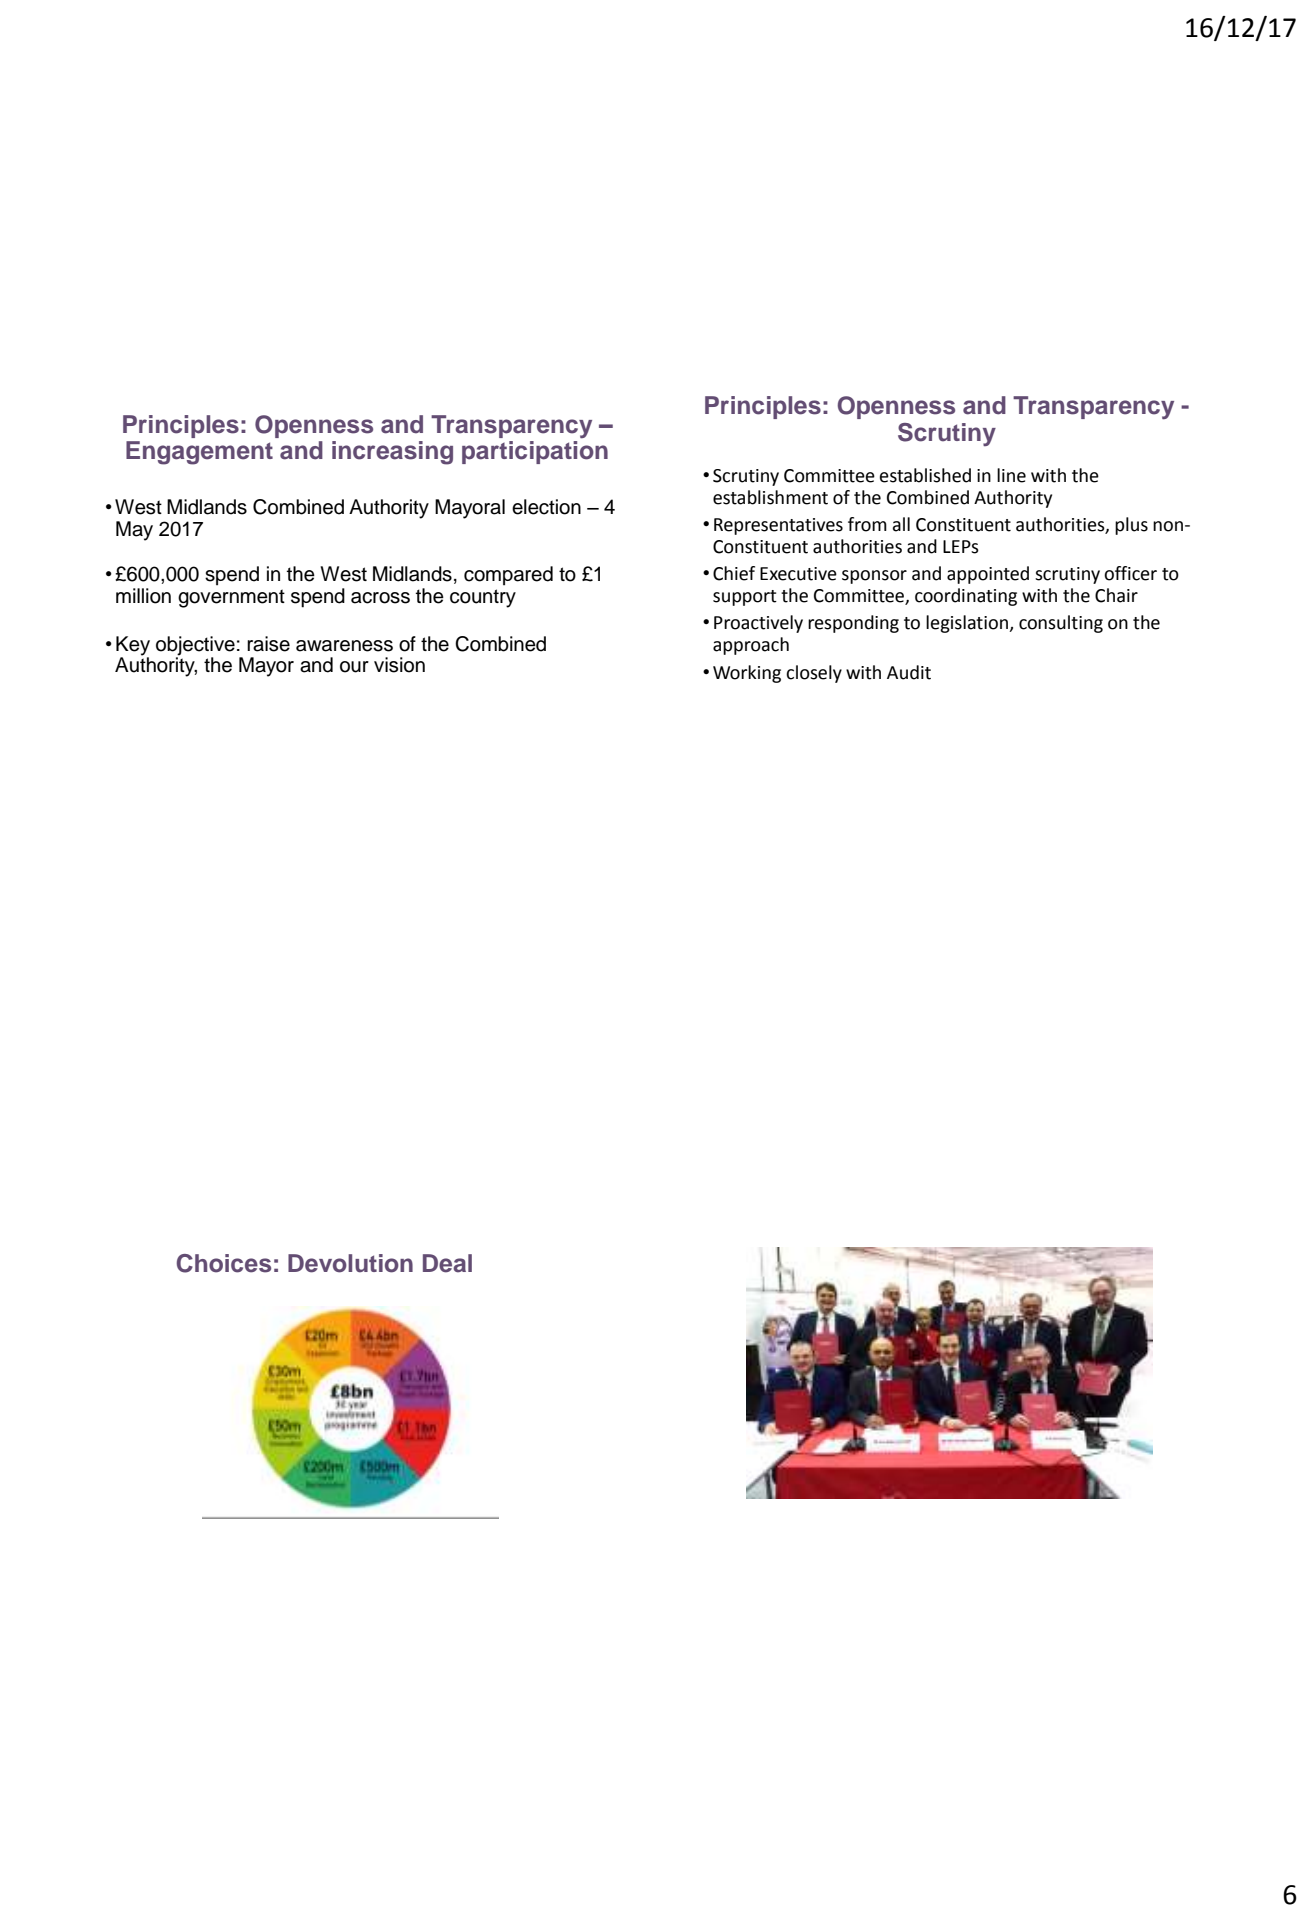  Describe the element at coordinates (354, 667) in the screenshot. I see `our` at that location.
